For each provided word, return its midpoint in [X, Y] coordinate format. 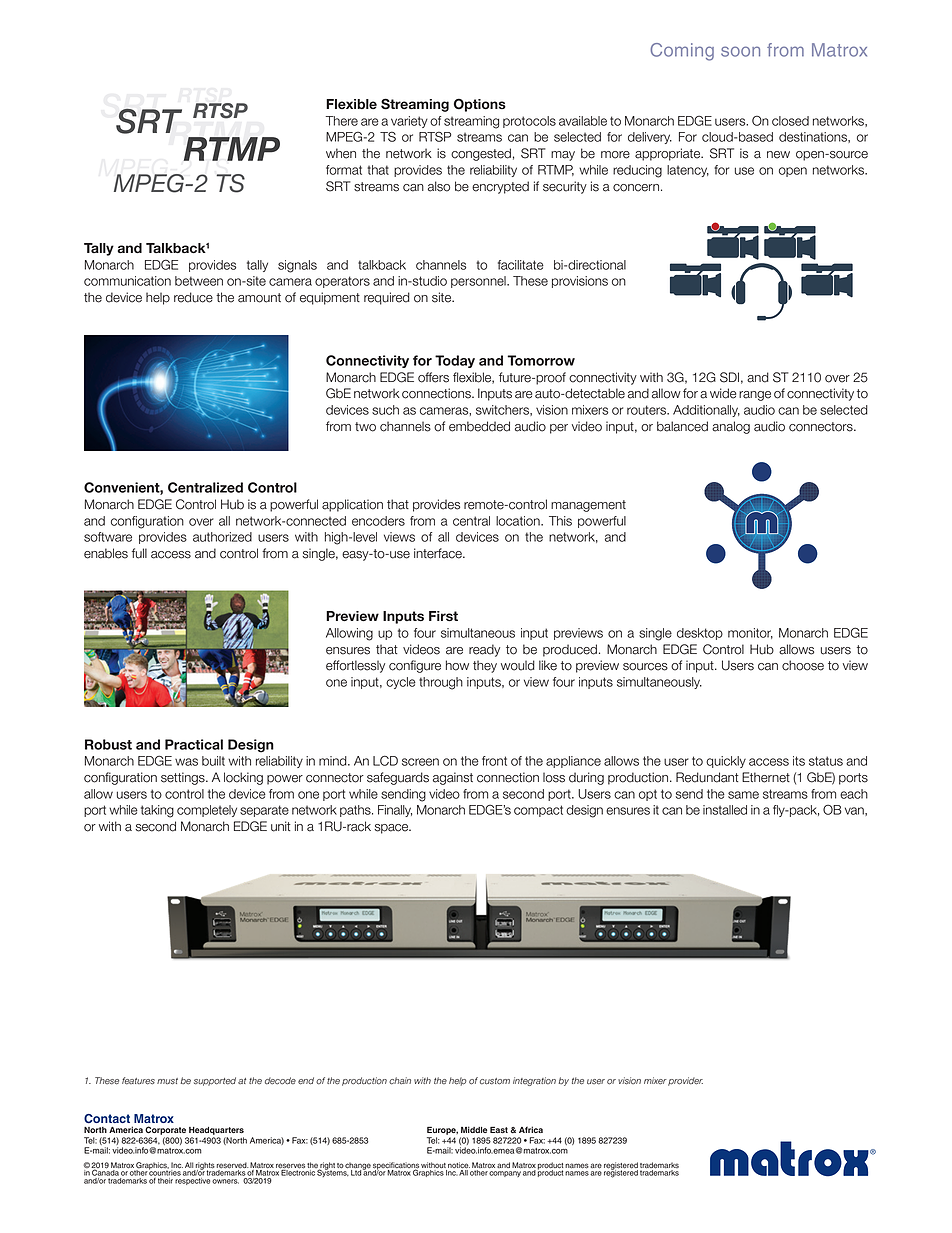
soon [740, 51]
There [342, 121]
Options [480, 105]
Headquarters [216, 1131]
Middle [474, 1129]
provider [685, 1081]
